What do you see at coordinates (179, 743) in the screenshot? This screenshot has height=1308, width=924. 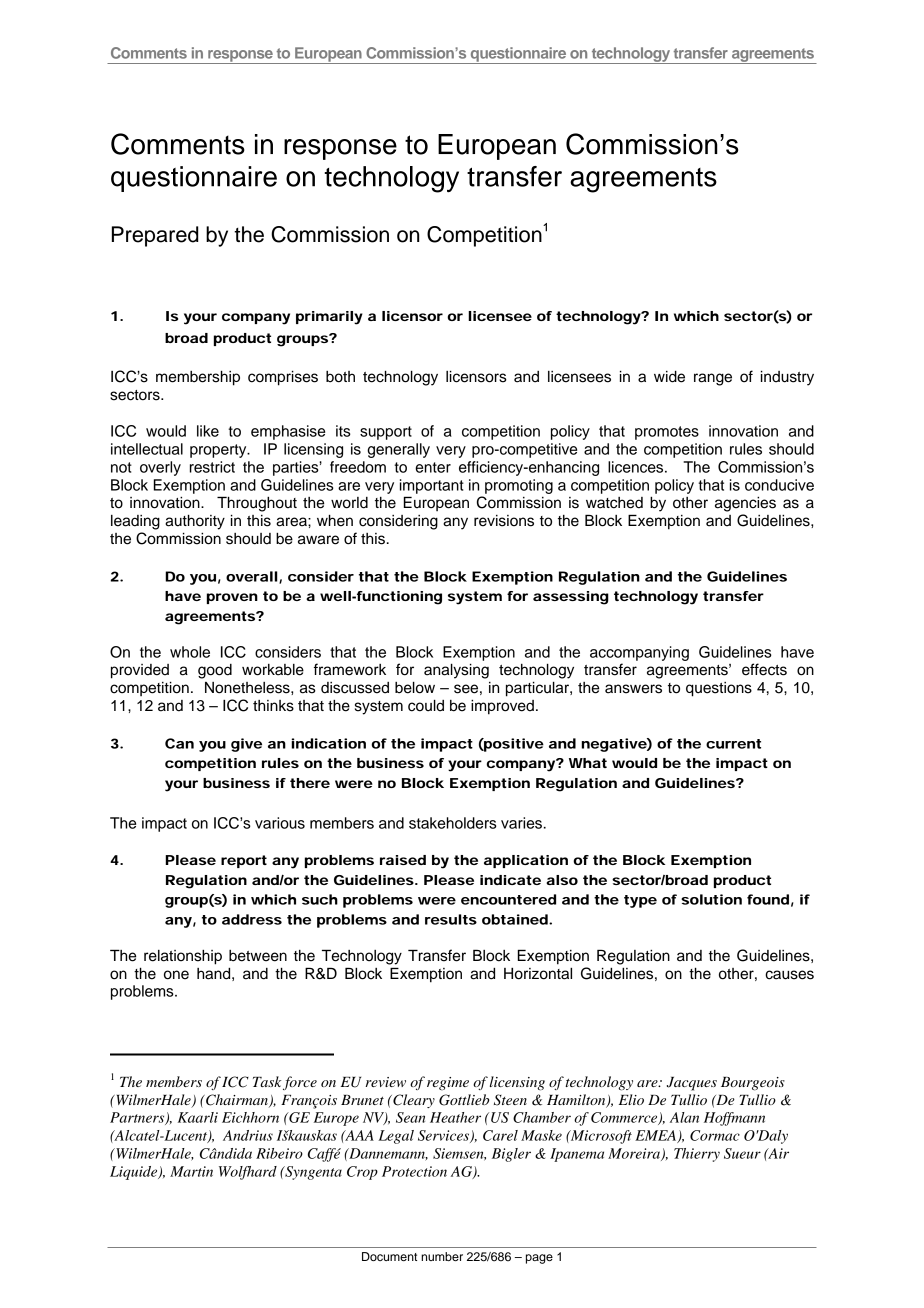 I see `Can` at bounding box center [179, 743].
